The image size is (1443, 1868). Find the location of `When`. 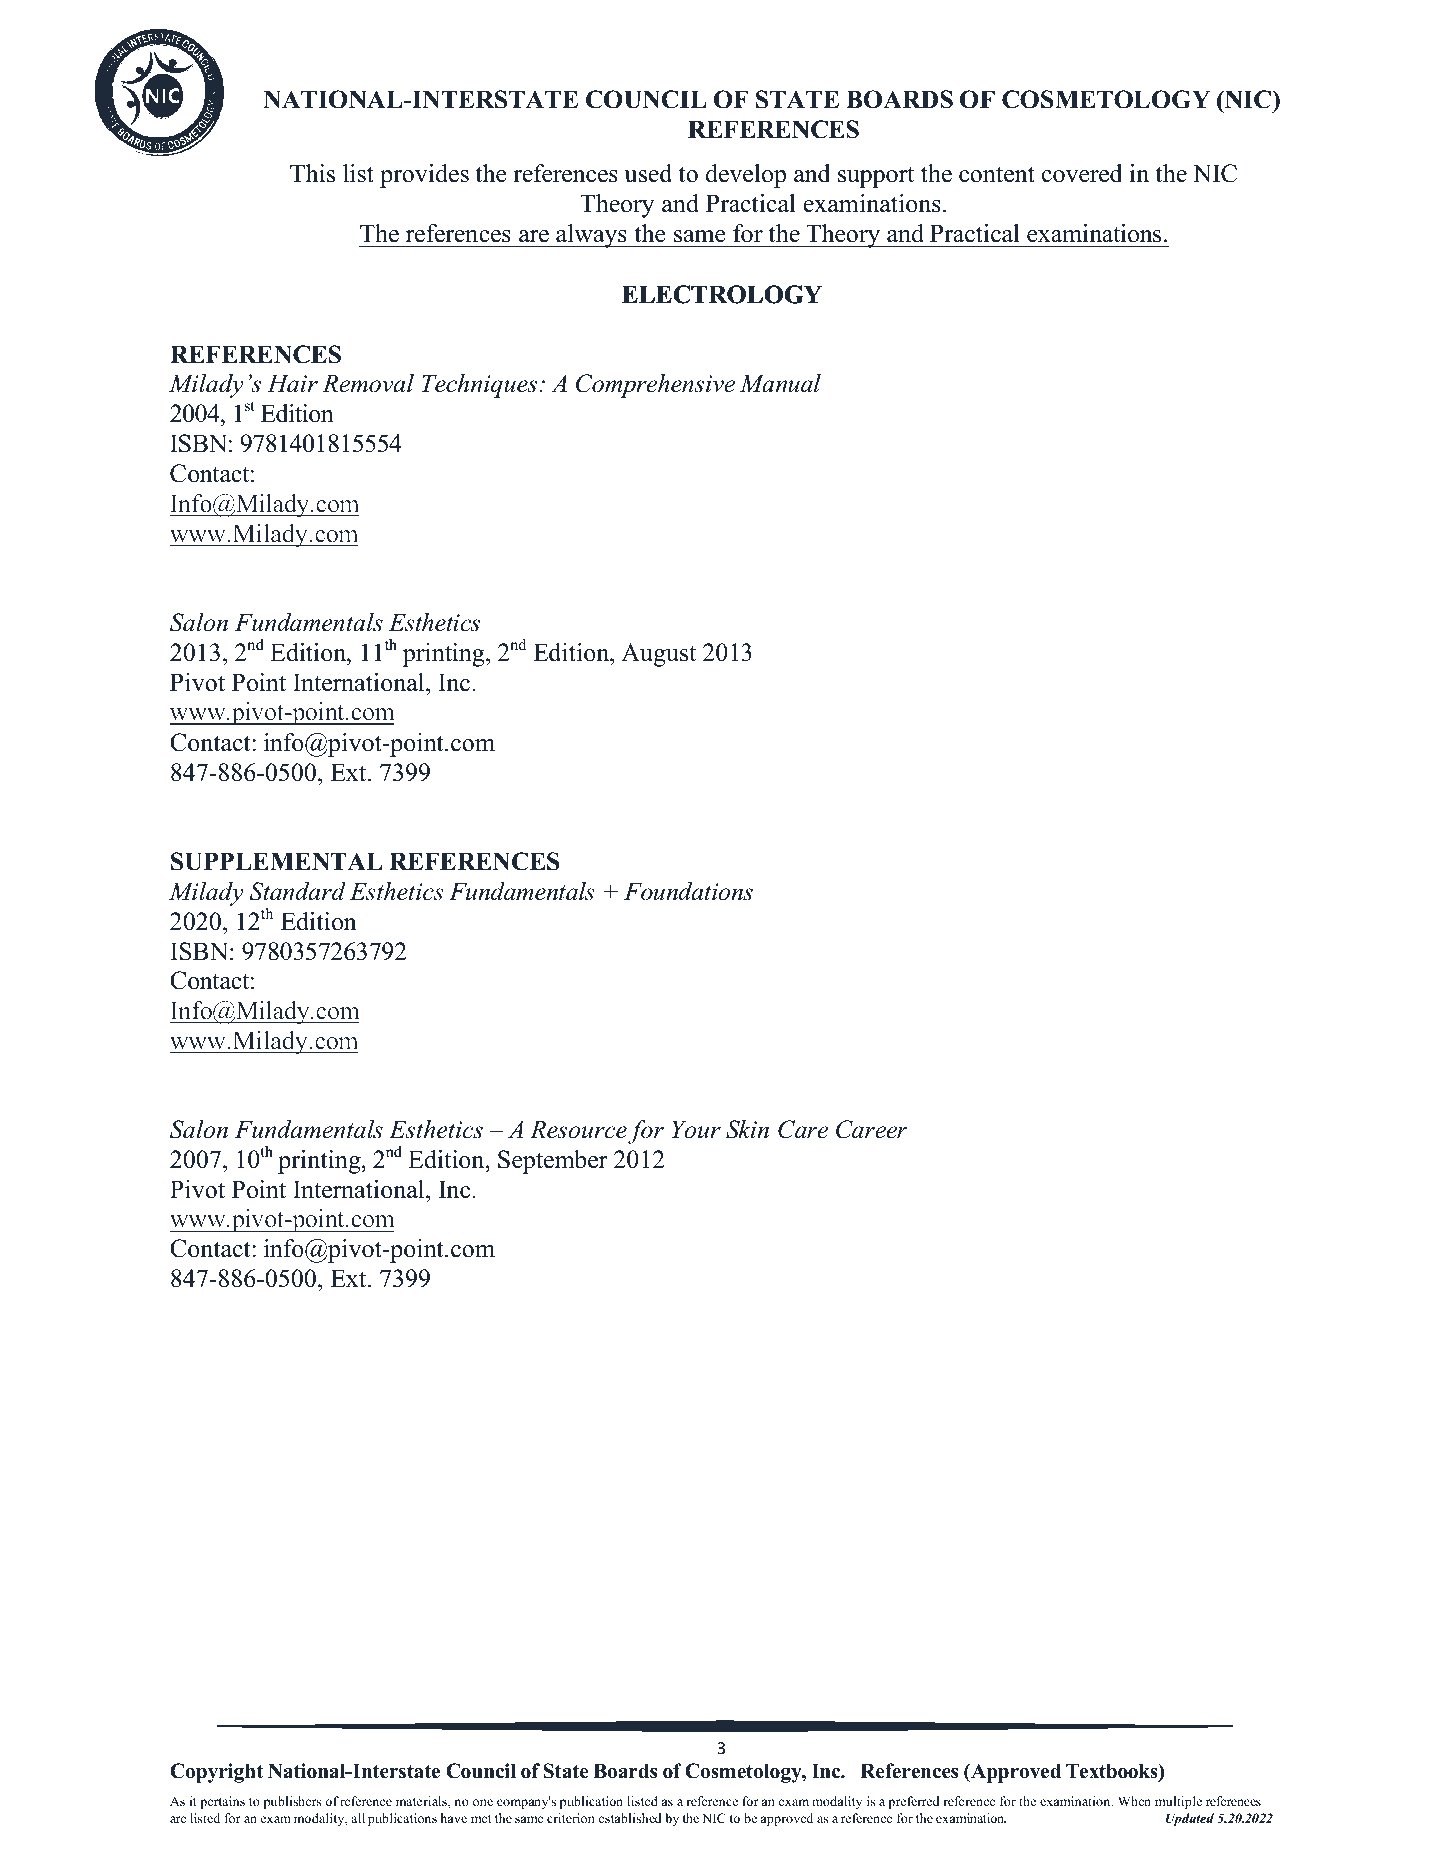

When is located at coordinates (1134, 1801).
